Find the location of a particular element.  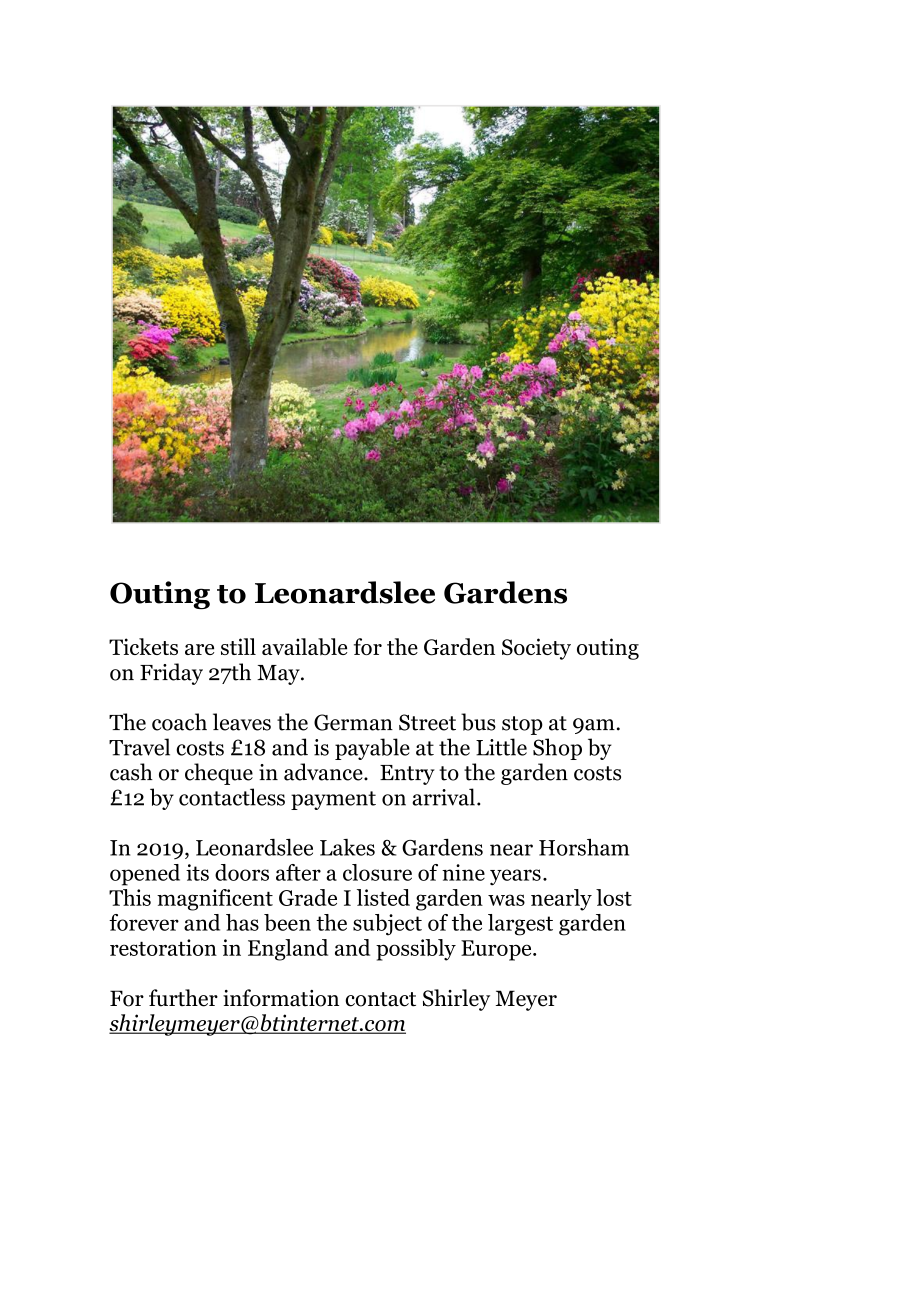

information is located at coordinates (281, 998).
